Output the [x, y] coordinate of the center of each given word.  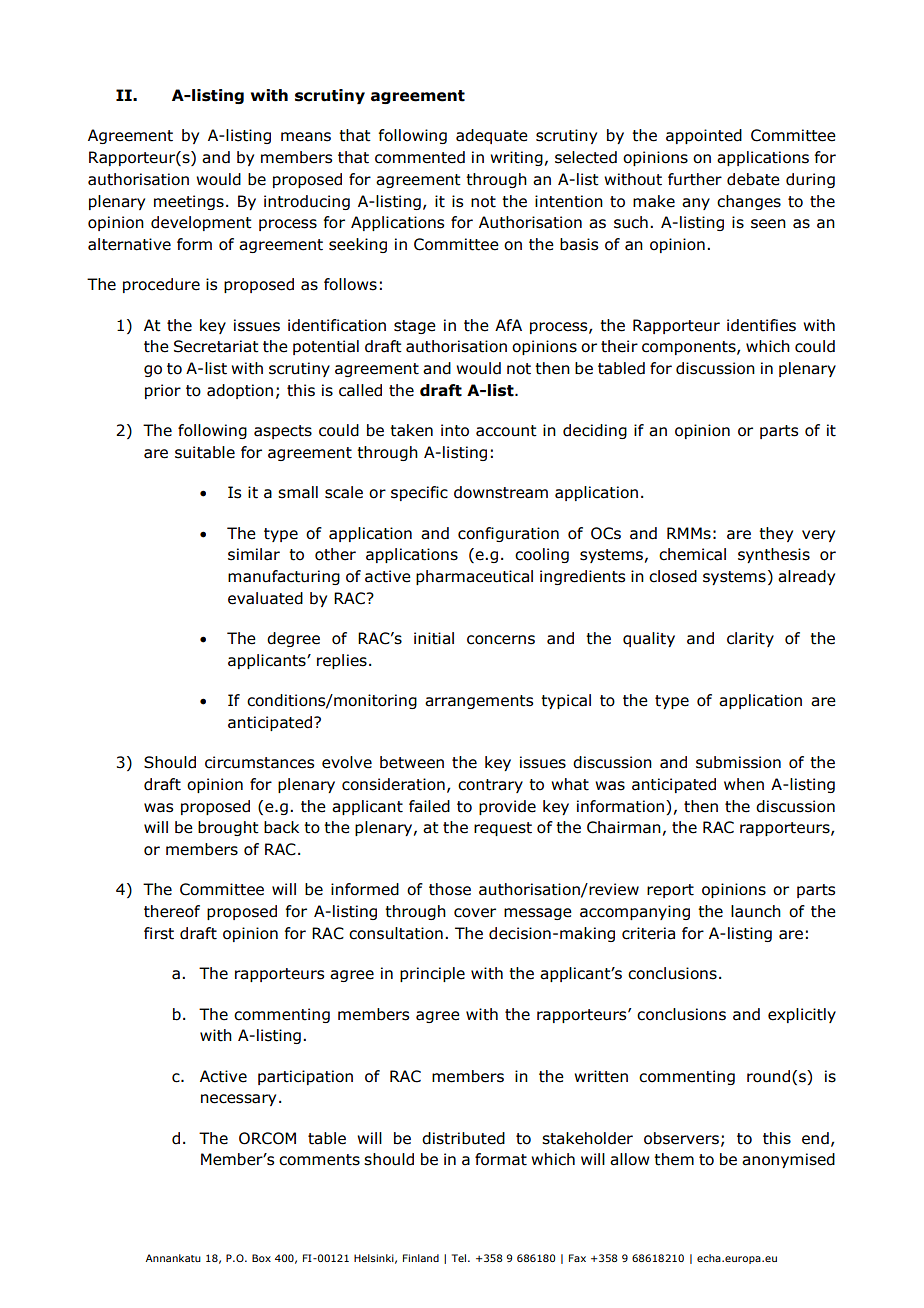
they [776, 534]
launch [756, 911]
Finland [421, 1258]
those [450, 889]
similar [254, 554]
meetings [189, 202]
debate [753, 179]
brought [228, 828]
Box [261, 1258]
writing [516, 158]
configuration [508, 534]
